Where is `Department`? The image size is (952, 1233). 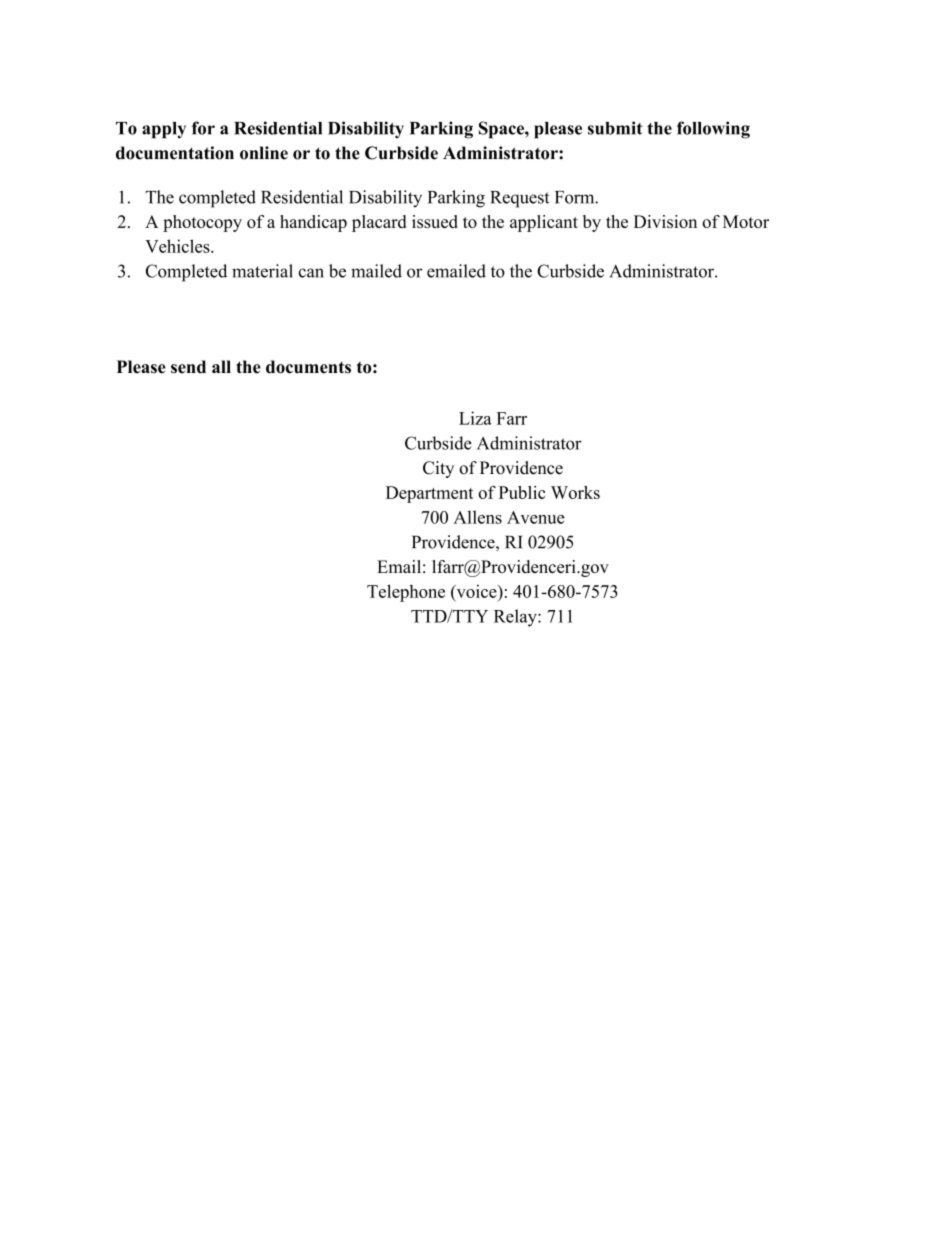 Department is located at coordinates (429, 494).
